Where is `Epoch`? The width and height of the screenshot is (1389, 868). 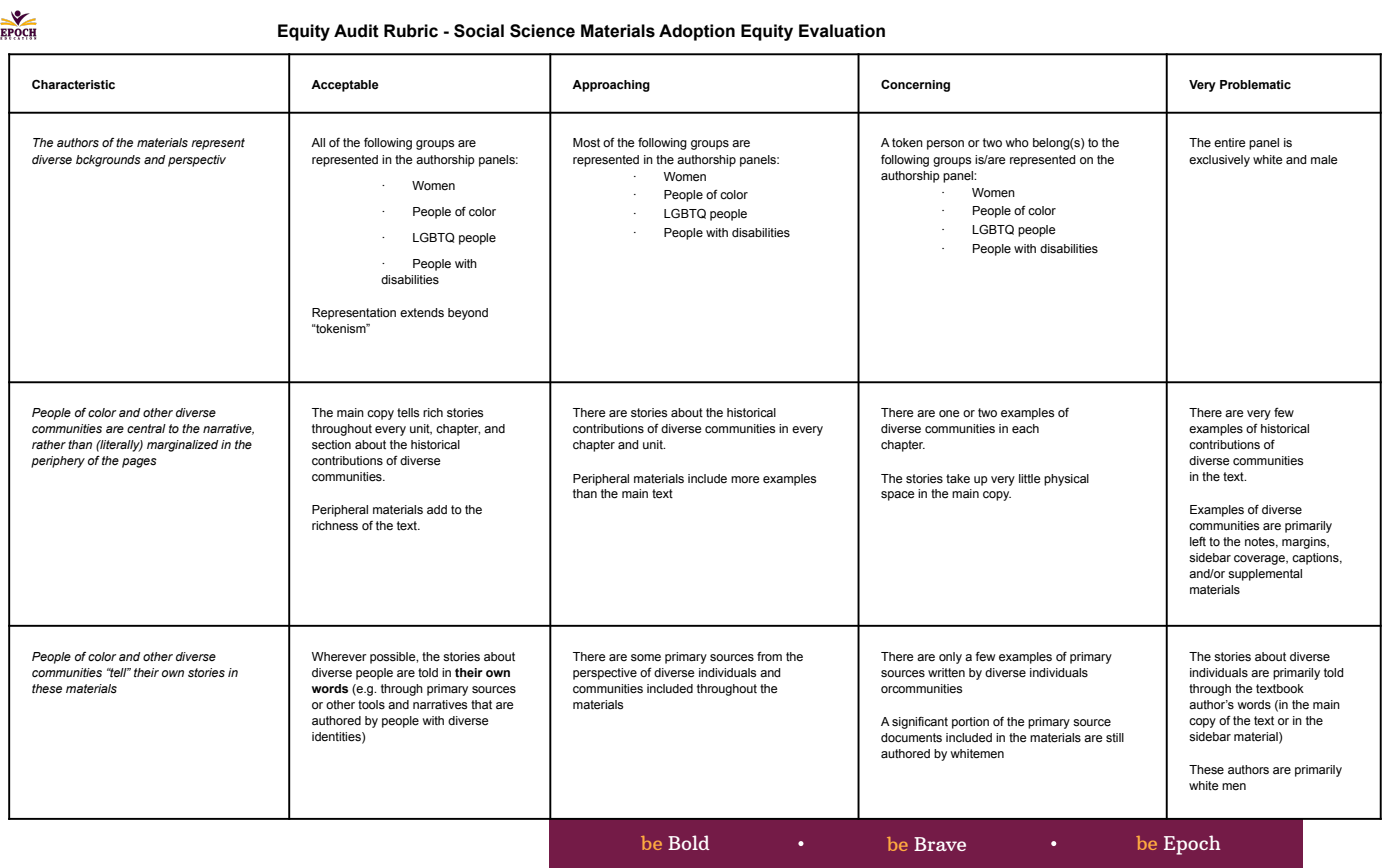
Epoch is located at coordinates (1192, 845).
